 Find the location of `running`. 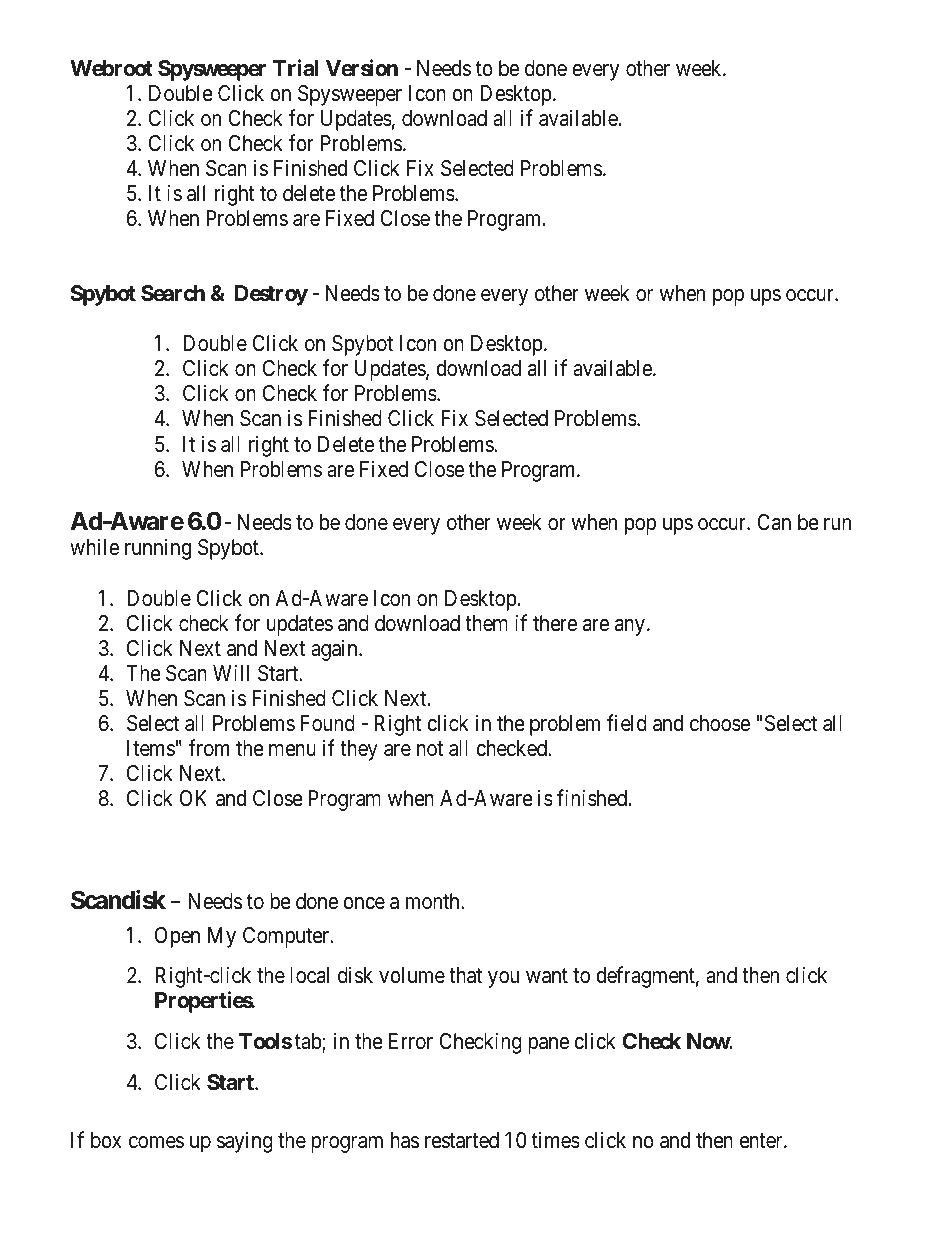

running is located at coordinates (158, 549).
